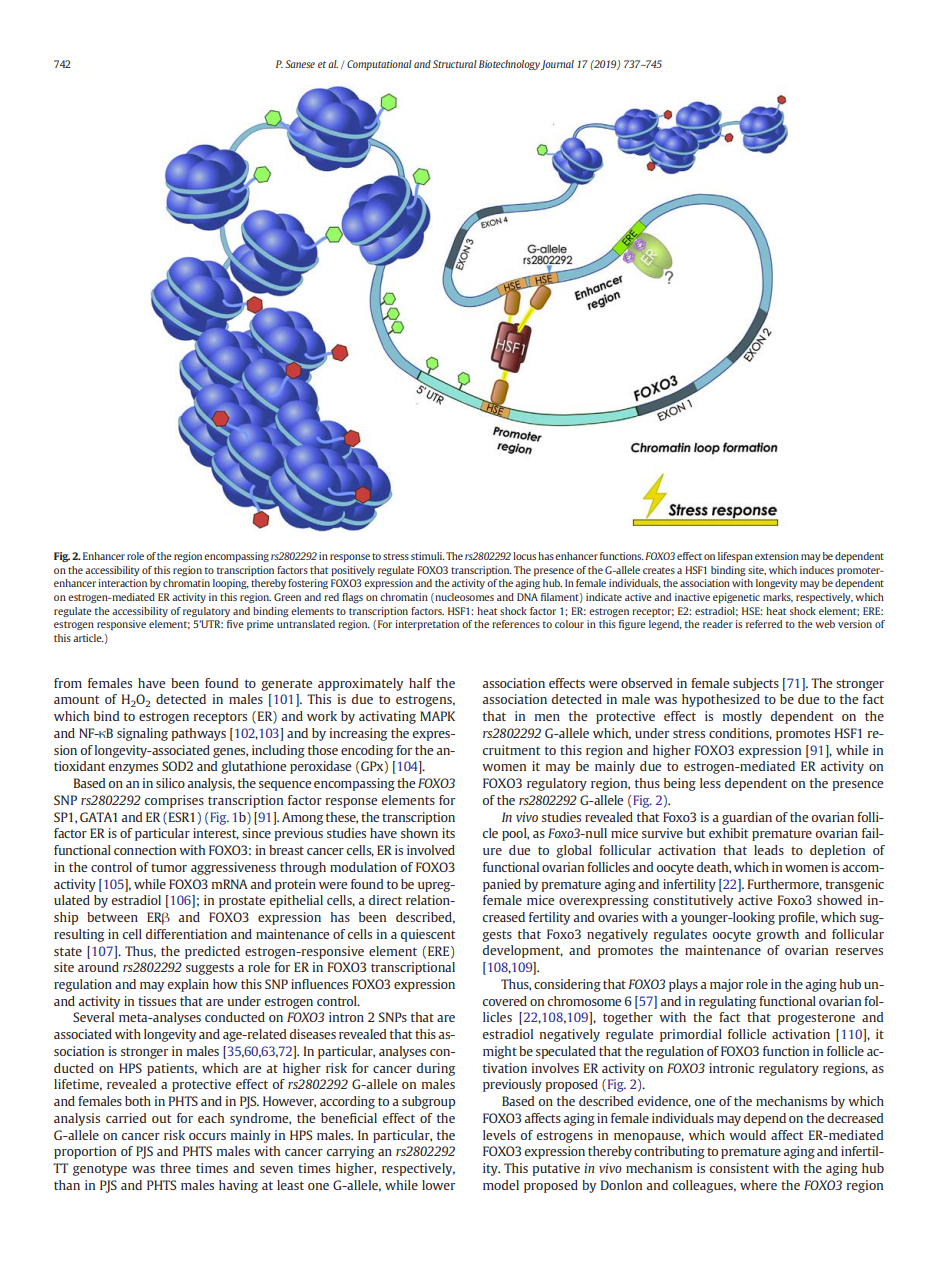  I want to click on interpretation, so click(427, 625).
